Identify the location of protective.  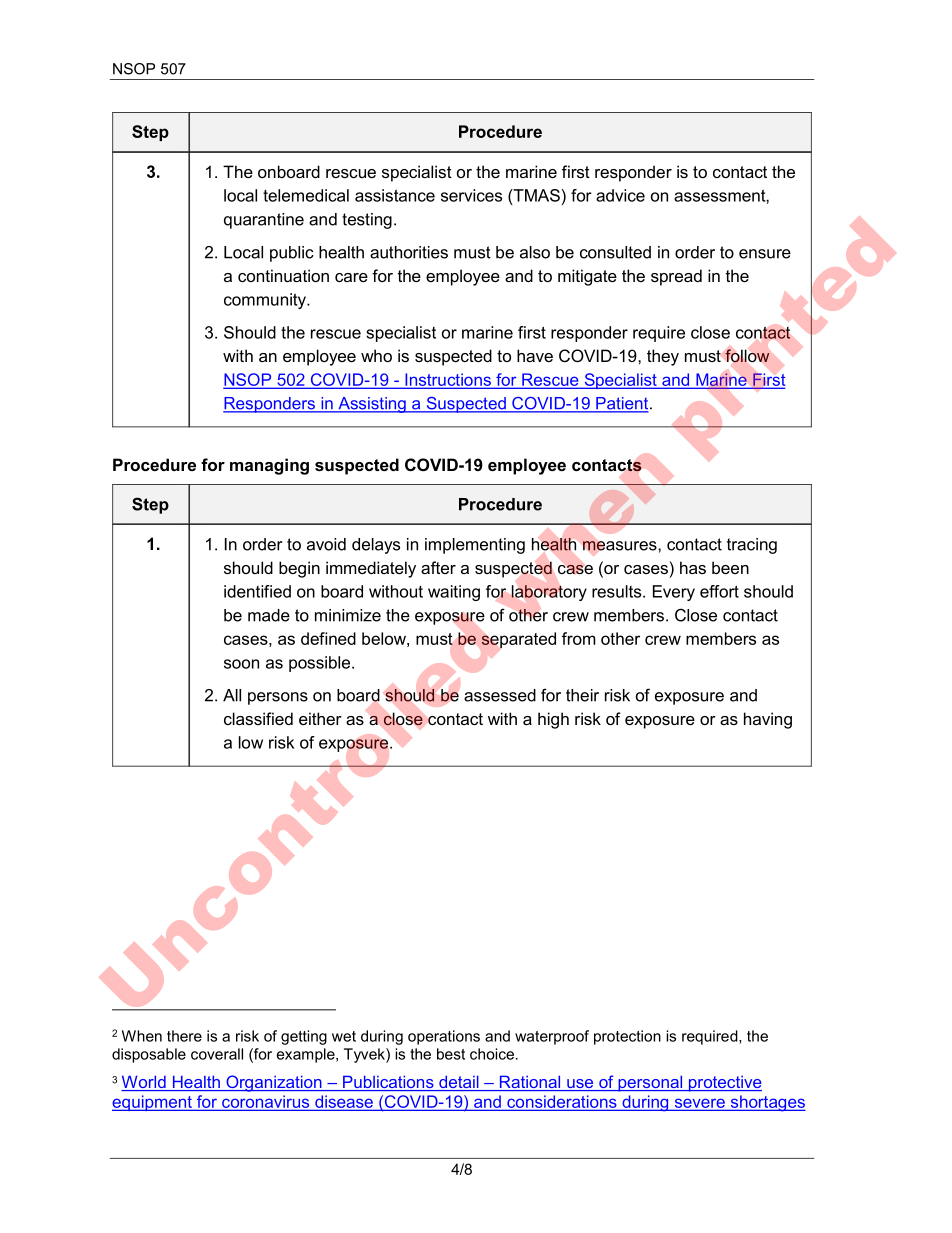
(724, 1084).
